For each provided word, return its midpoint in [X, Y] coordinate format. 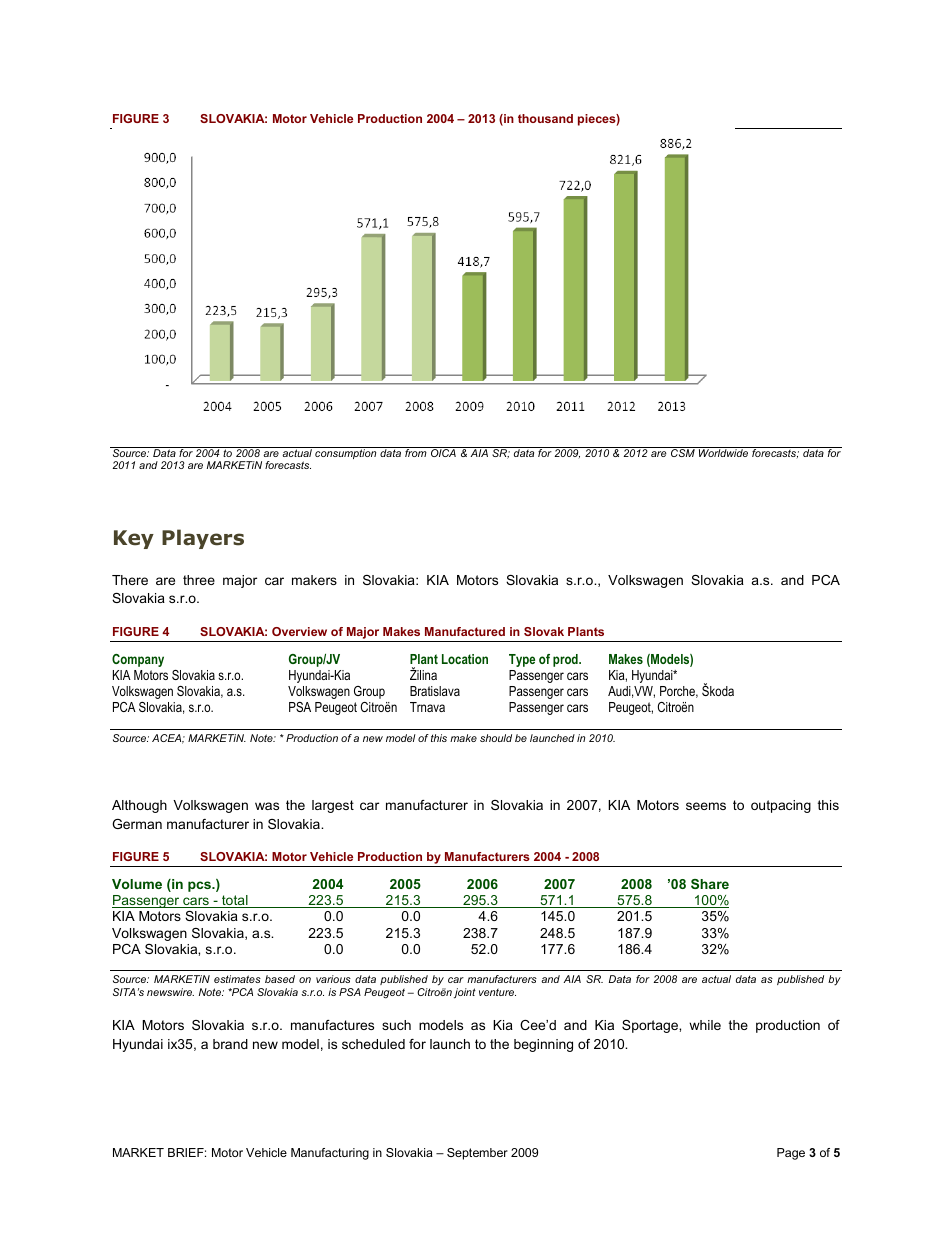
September [477, 1154]
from [416, 452]
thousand [545, 118]
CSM [683, 452]
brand [230, 1044]
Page [791, 1154]
